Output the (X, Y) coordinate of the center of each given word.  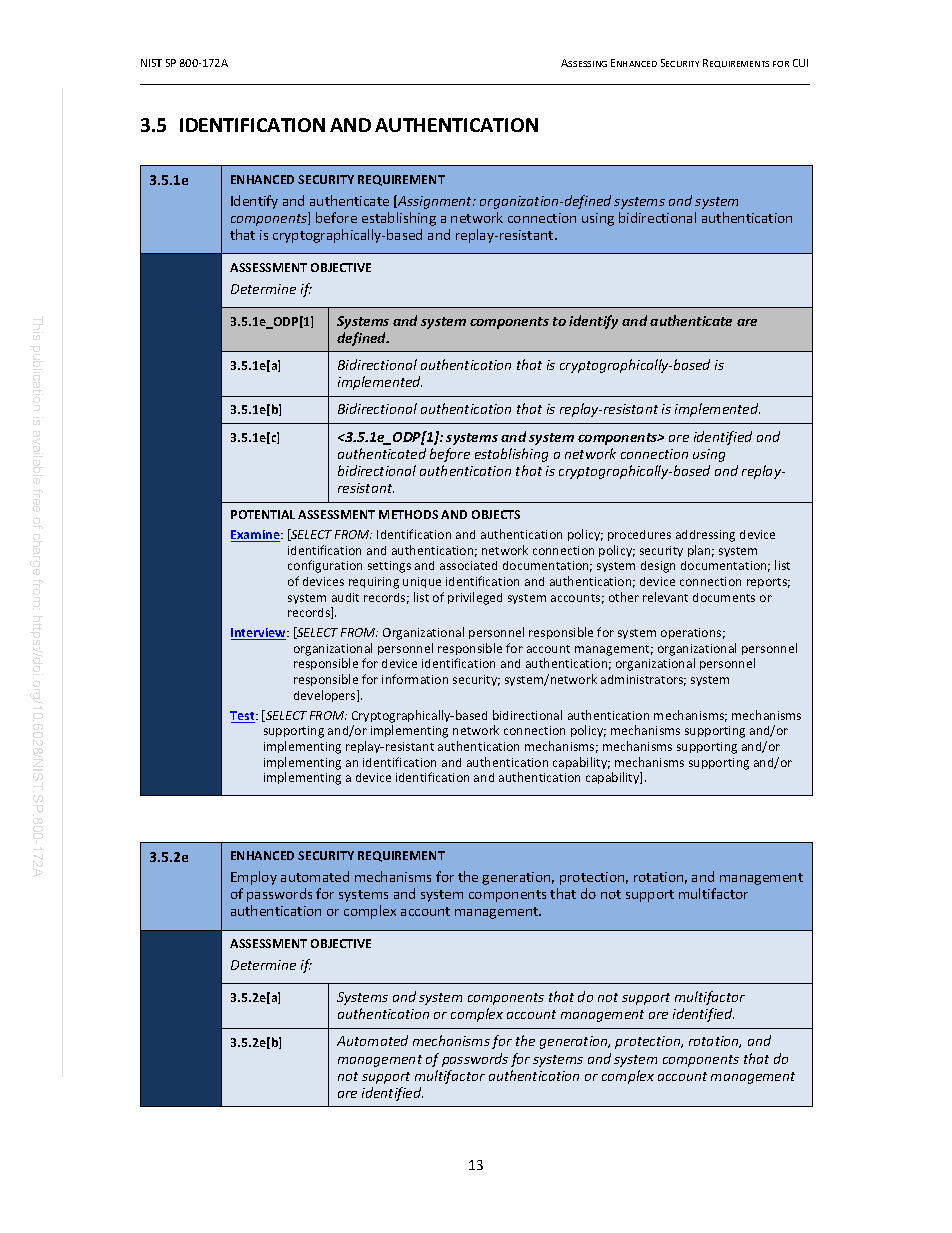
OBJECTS (496, 514)
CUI (800, 63)
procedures (639, 535)
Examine (256, 536)
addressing (705, 536)
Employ (254, 878)
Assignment (435, 202)
